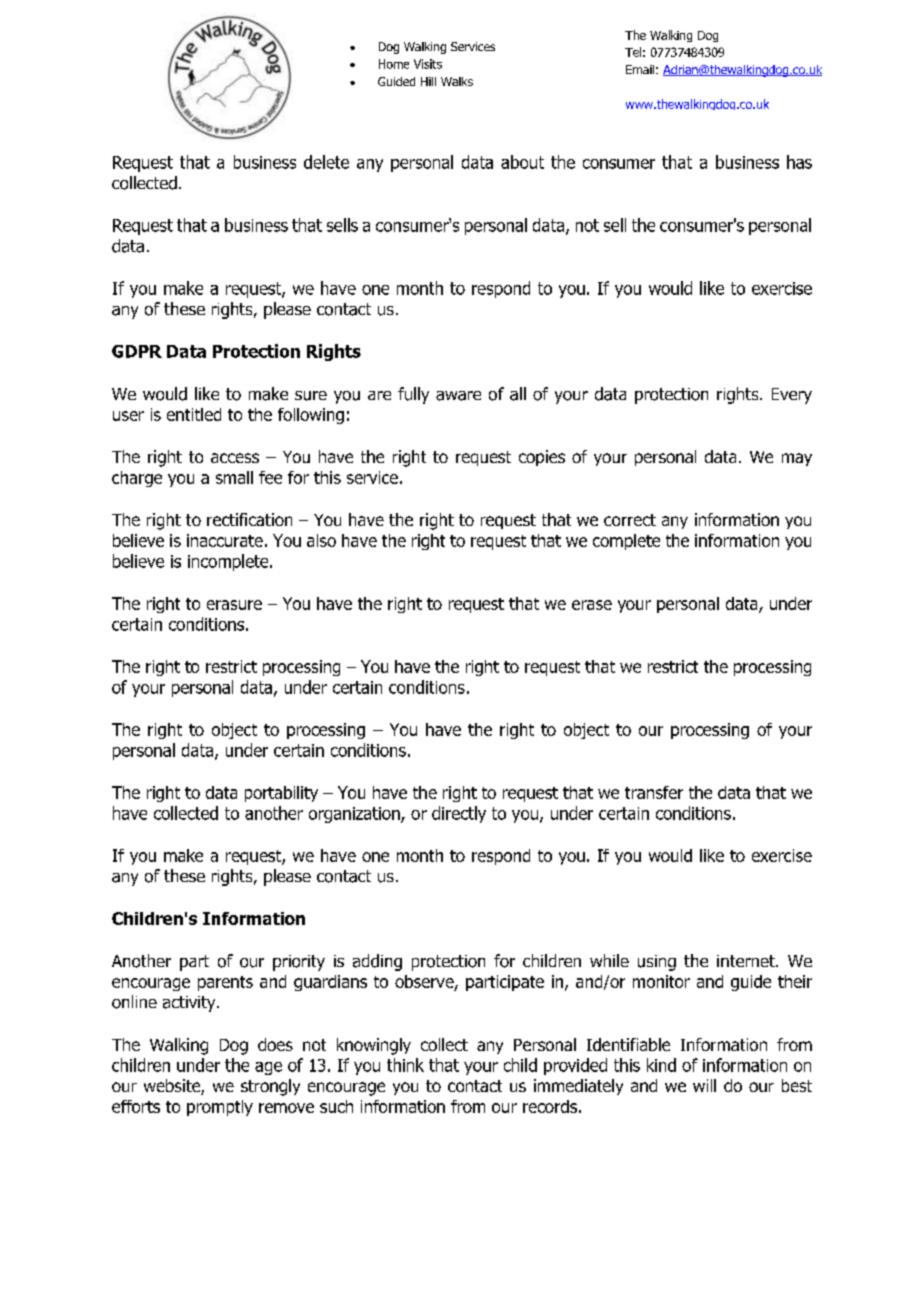 The width and height of the screenshot is (924, 1308). What do you see at coordinates (654, 792) in the screenshot?
I see `transfer` at bounding box center [654, 792].
